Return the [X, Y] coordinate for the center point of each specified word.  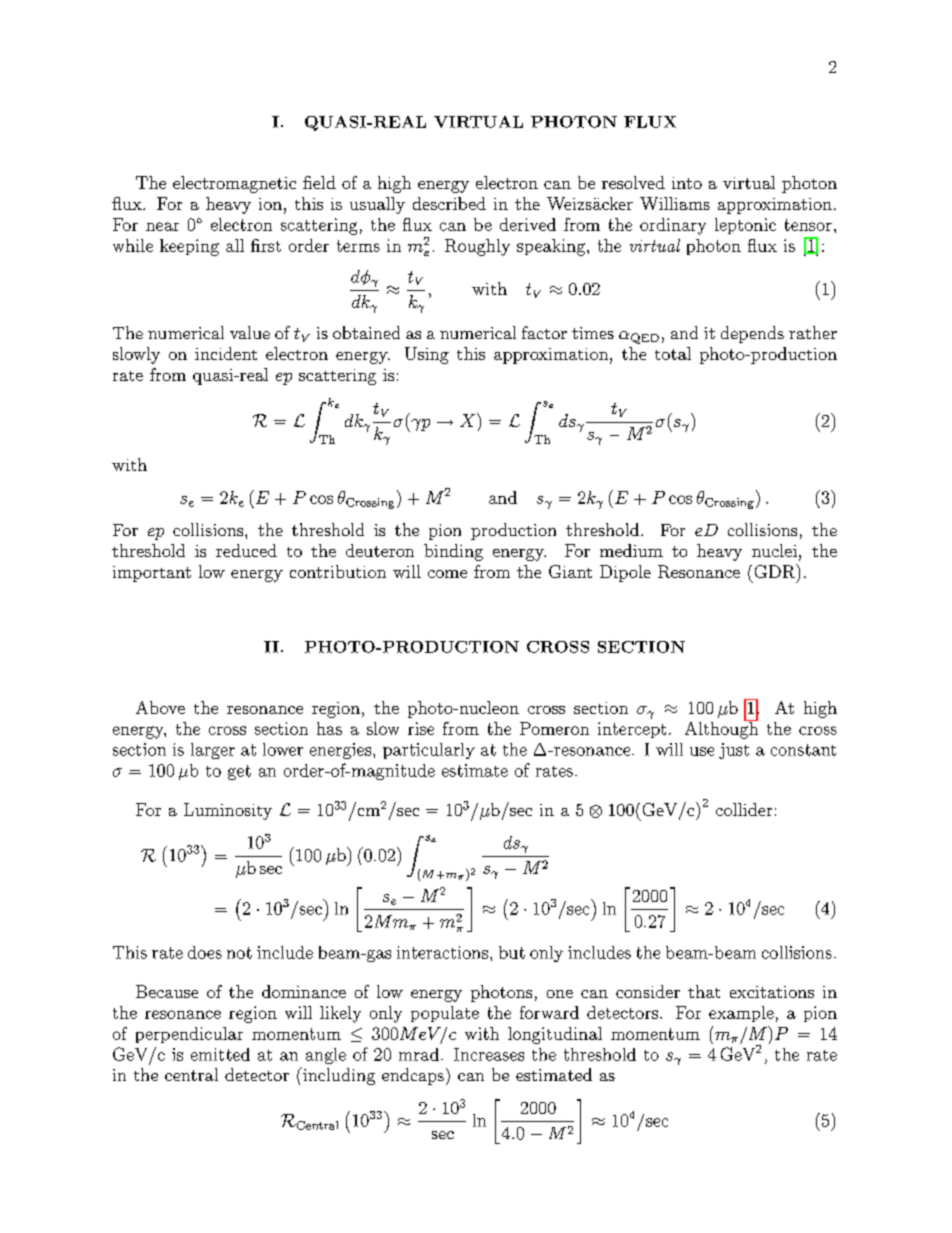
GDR [776, 571]
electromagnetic [234, 184]
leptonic [745, 226]
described [449, 203]
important [152, 574]
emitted [220, 1054]
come [447, 574]
